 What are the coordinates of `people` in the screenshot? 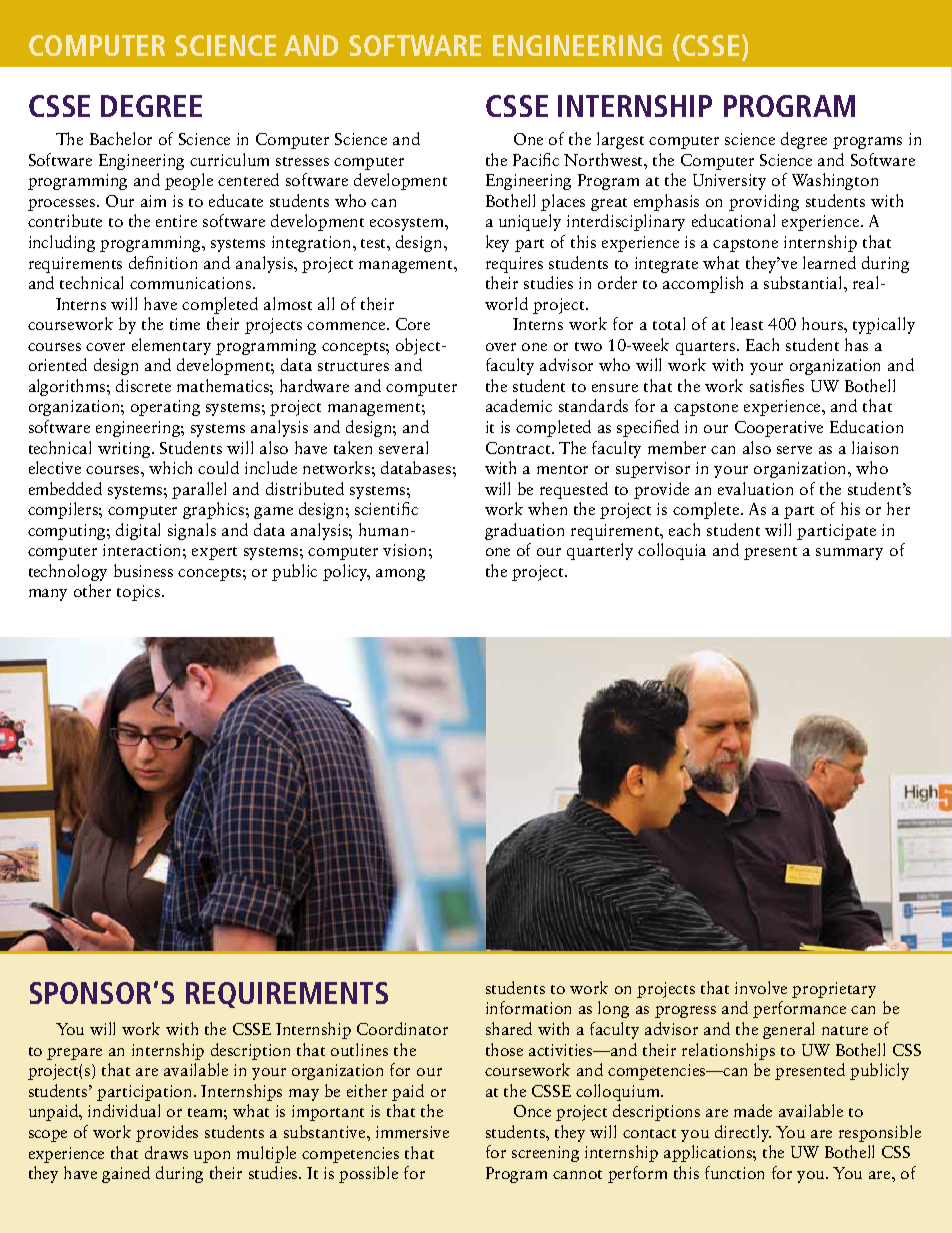 It's located at (189, 181).
